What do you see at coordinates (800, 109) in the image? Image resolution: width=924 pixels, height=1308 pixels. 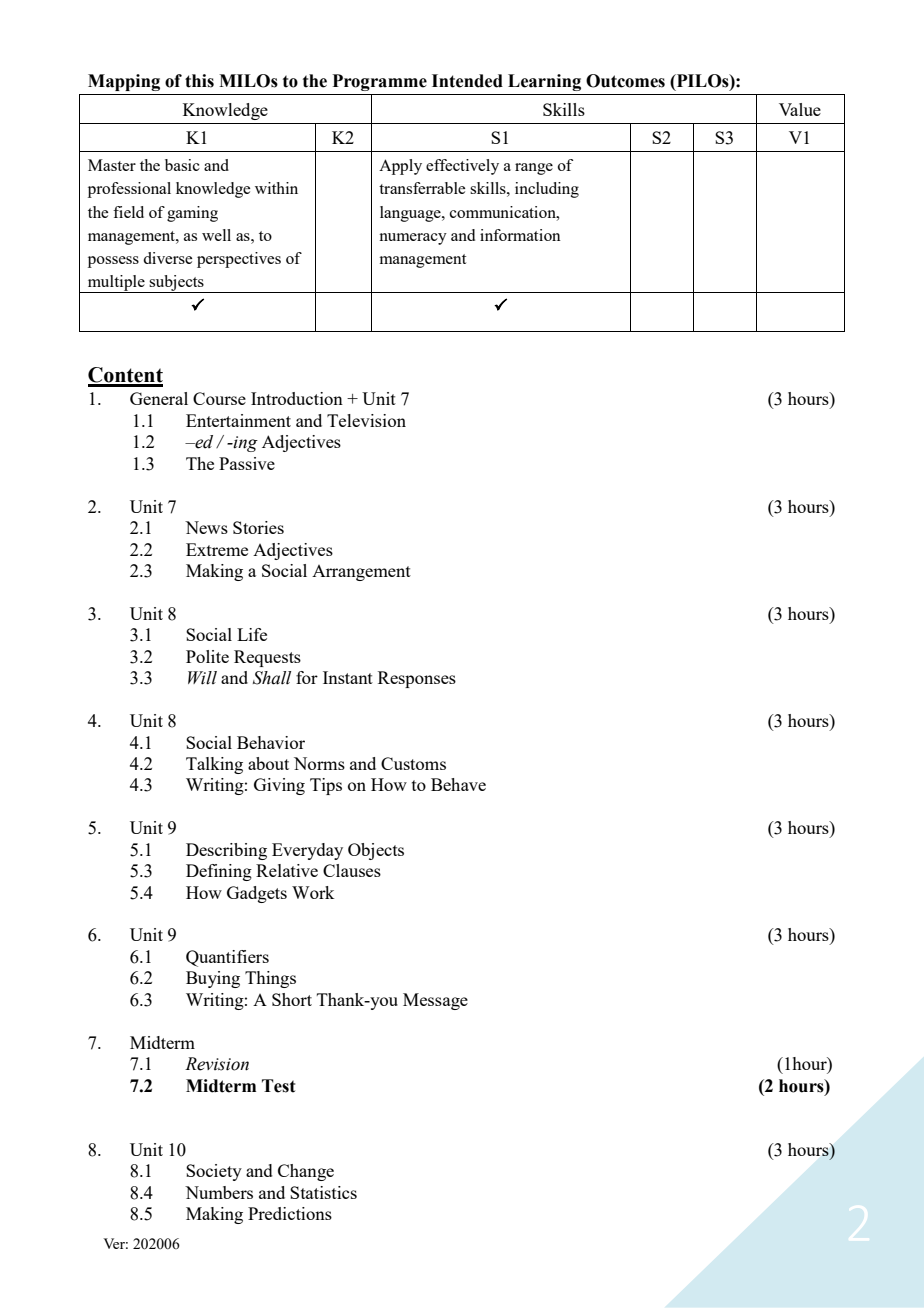 I see `Value` at bounding box center [800, 109].
